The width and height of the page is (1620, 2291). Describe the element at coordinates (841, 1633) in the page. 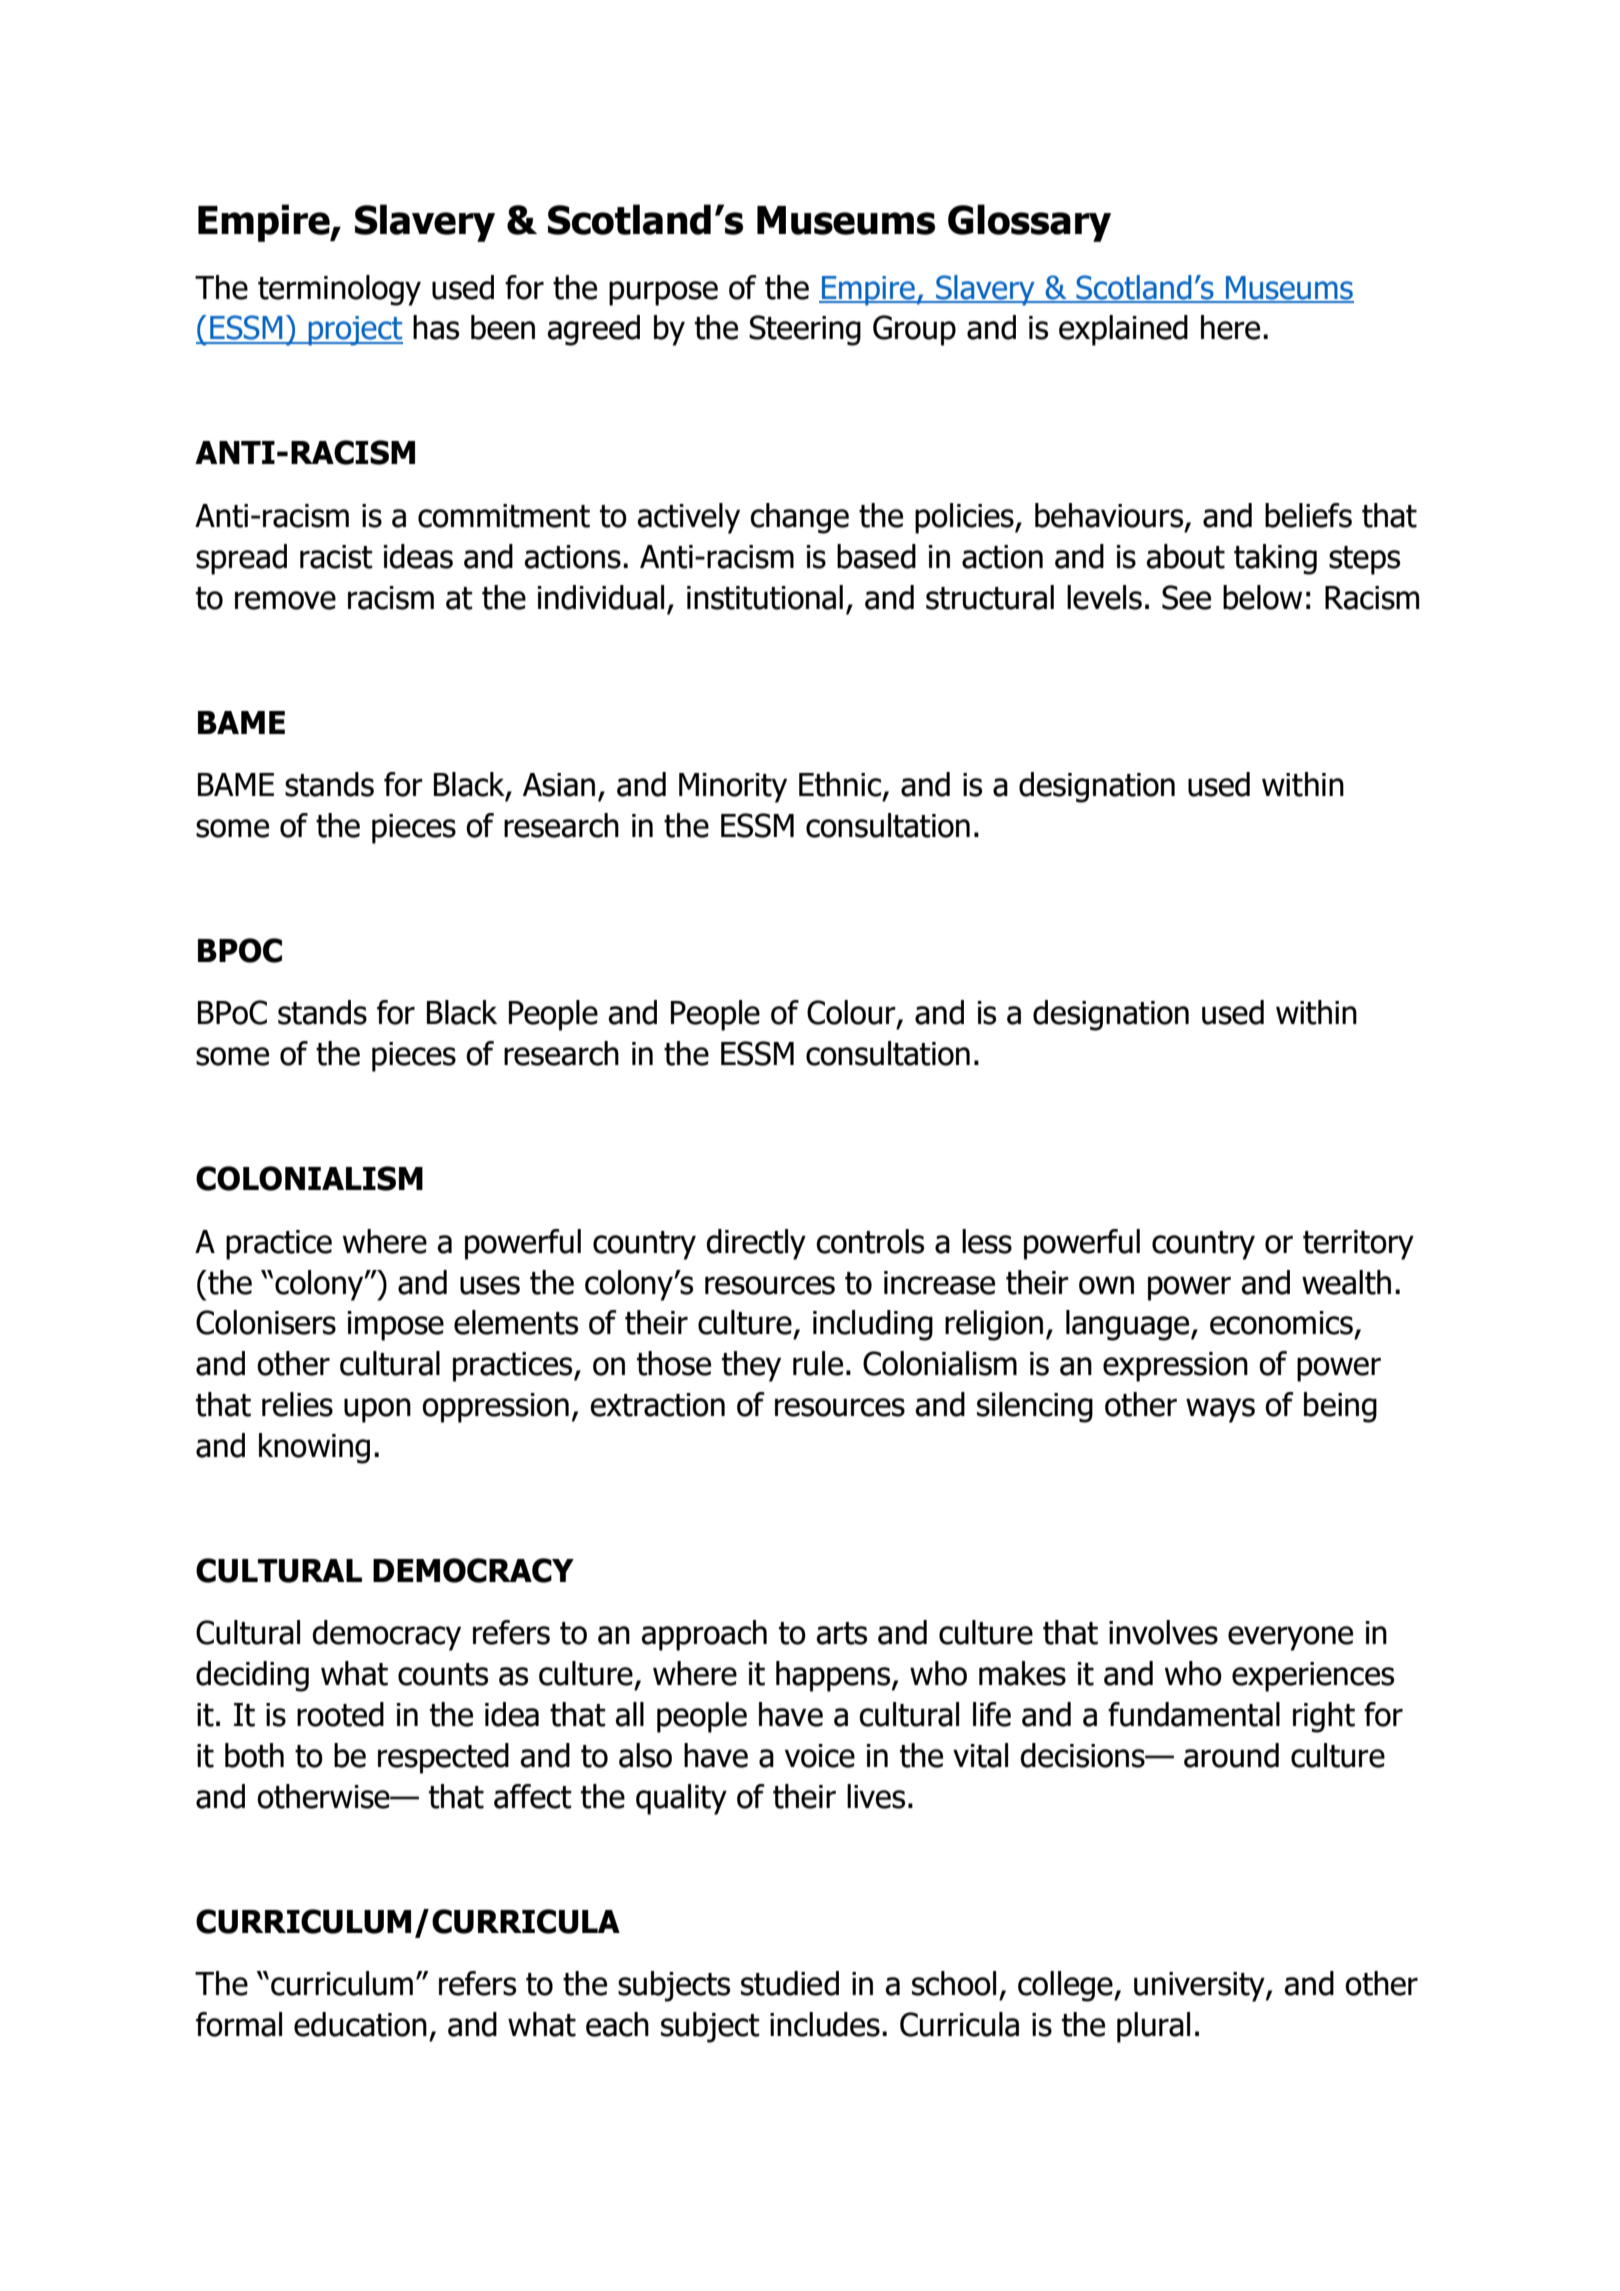

I see `arts` at that location.
